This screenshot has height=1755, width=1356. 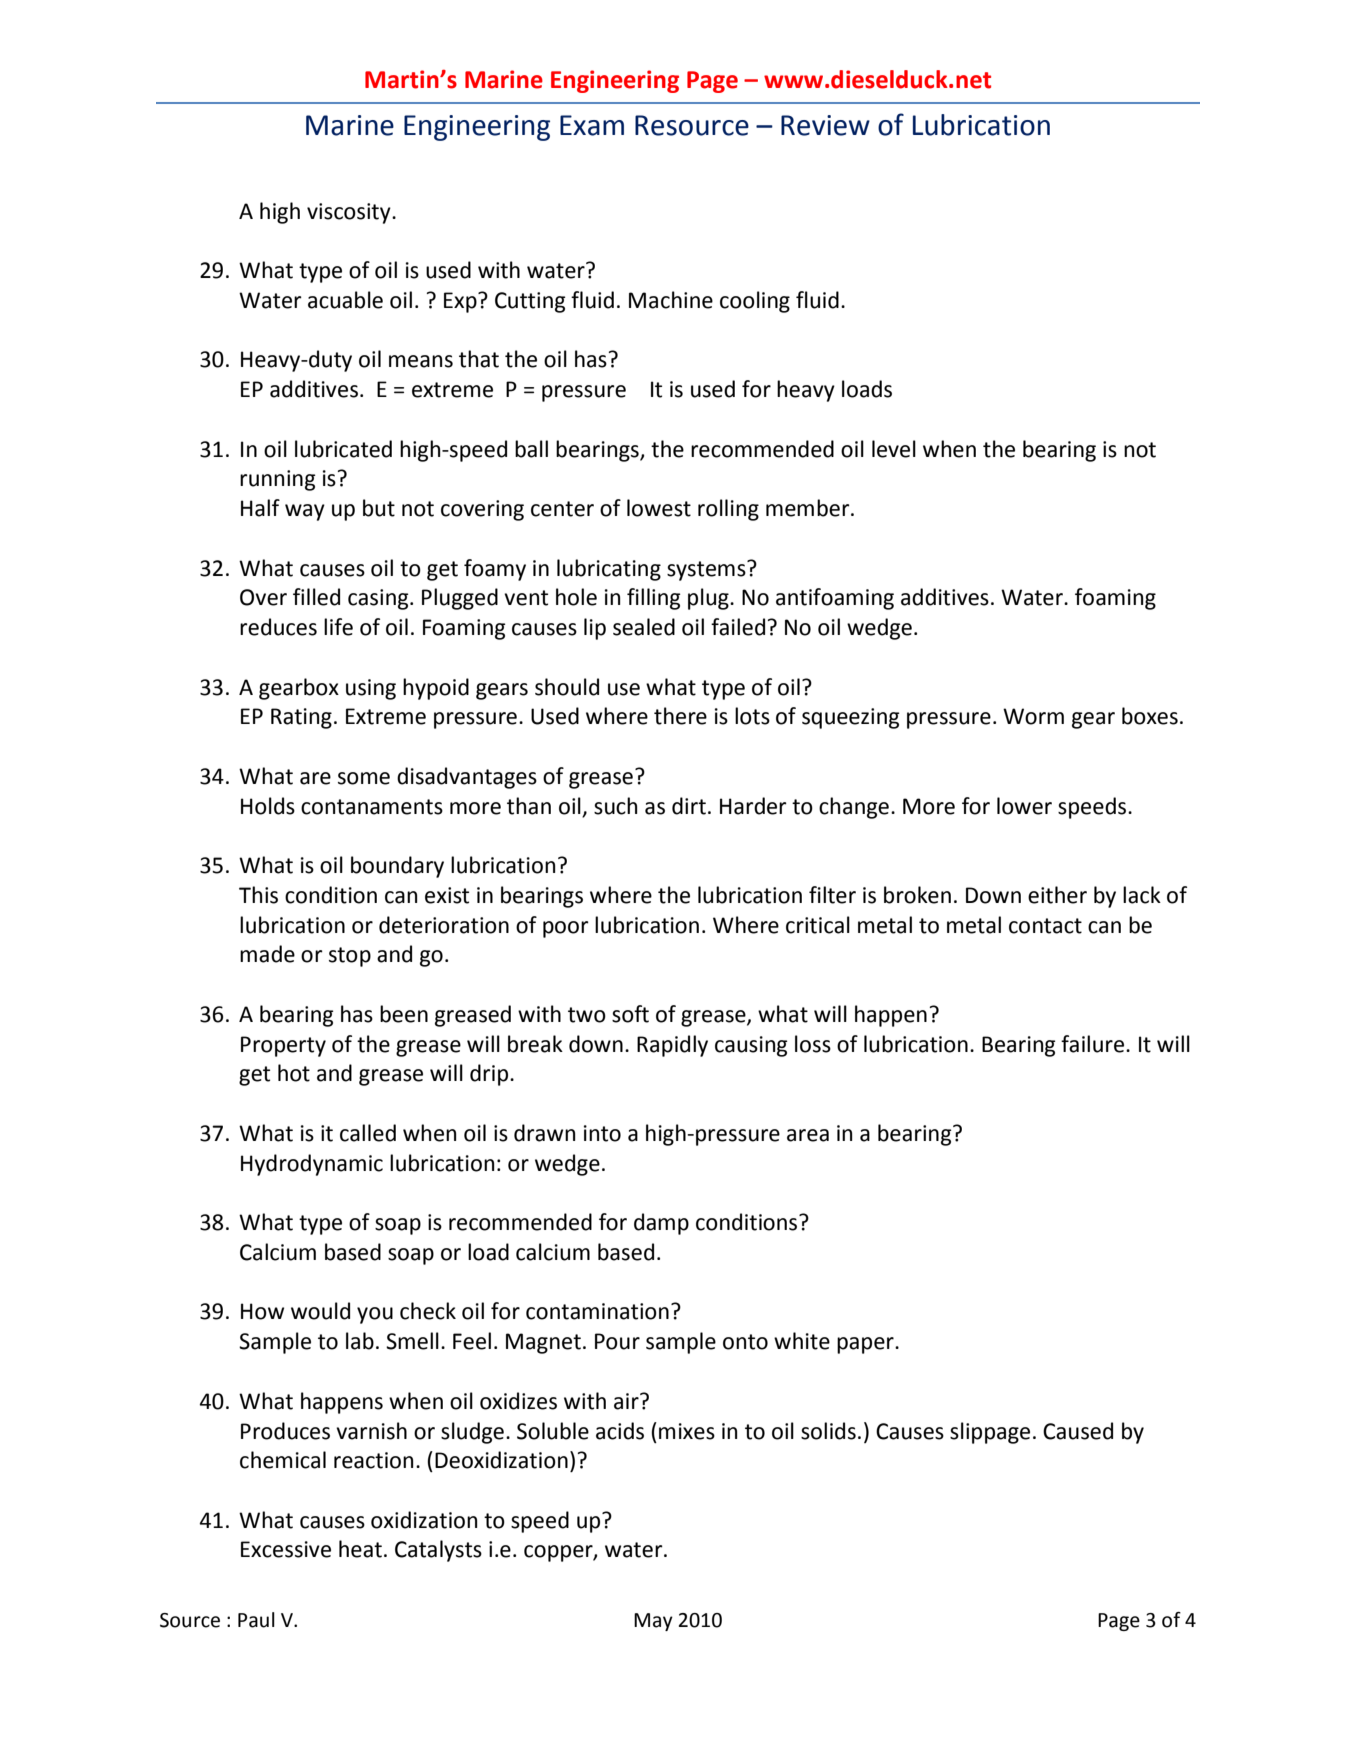 What do you see at coordinates (350, 213) in the screenshot?
I see `viscosity` at bounding box center [350, 213].
